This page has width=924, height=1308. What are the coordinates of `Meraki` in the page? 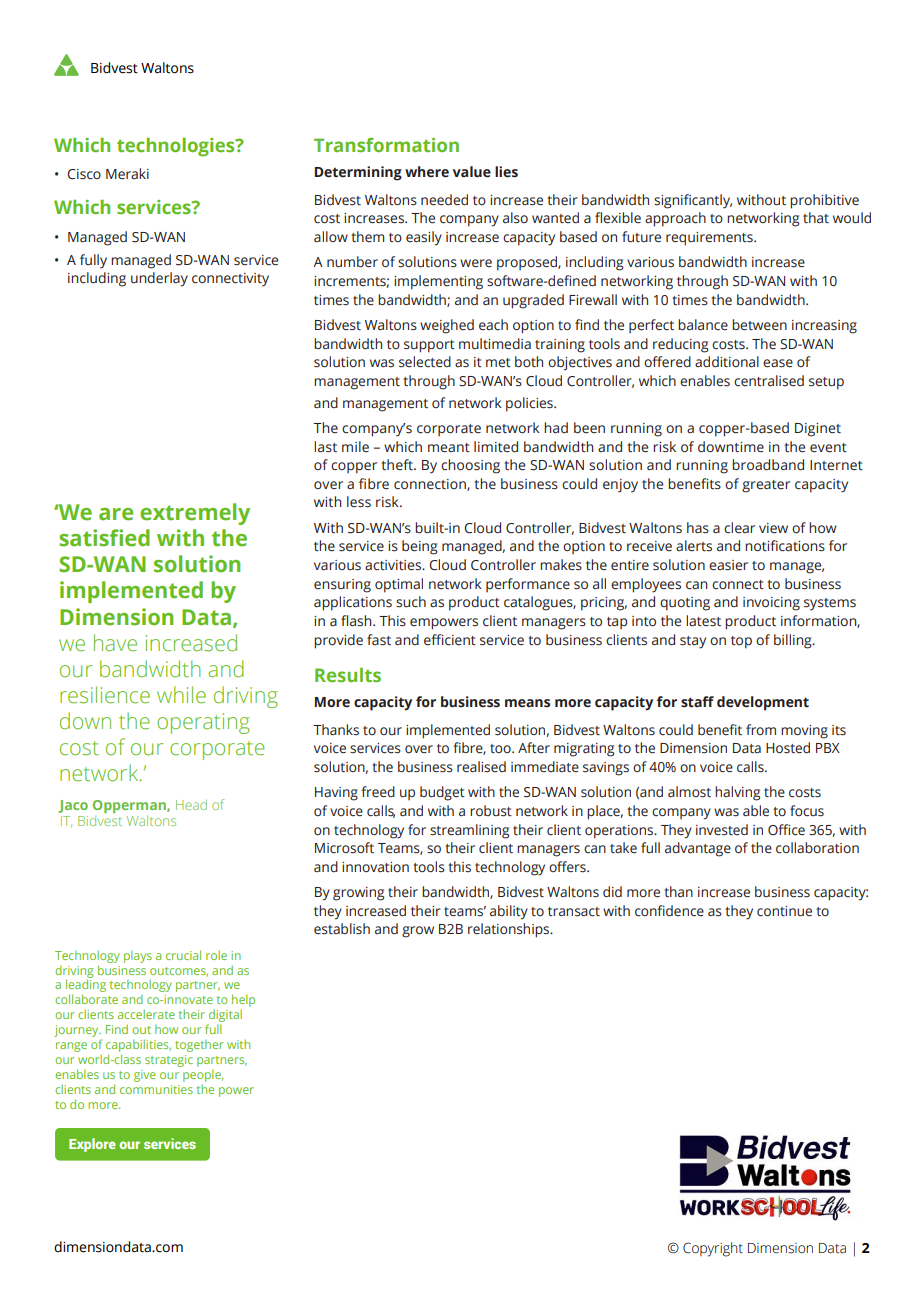 It's located at (127, 174).
